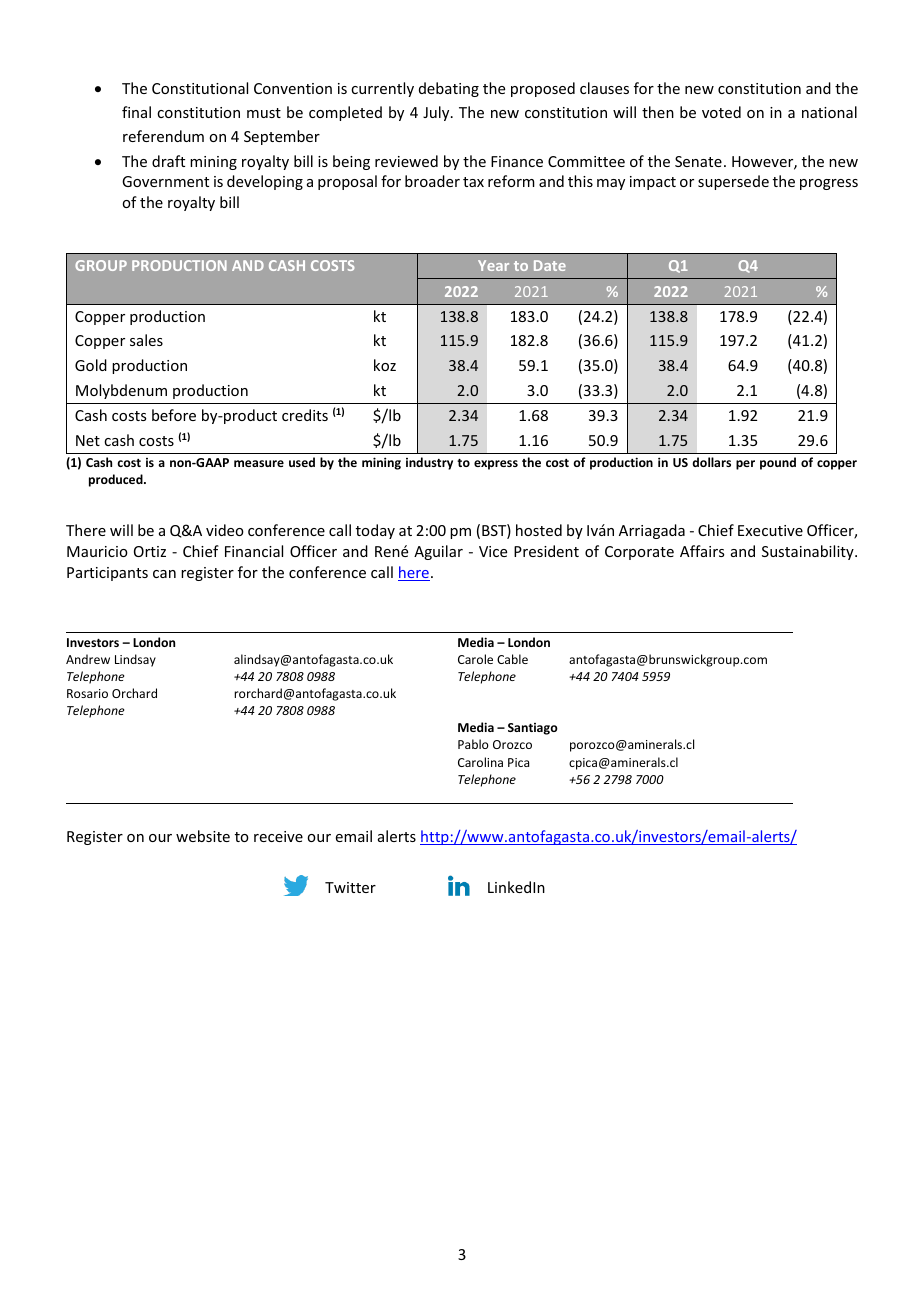 The width and height of the image is (924, 1308). I want to click on website, so click(203, 836).
